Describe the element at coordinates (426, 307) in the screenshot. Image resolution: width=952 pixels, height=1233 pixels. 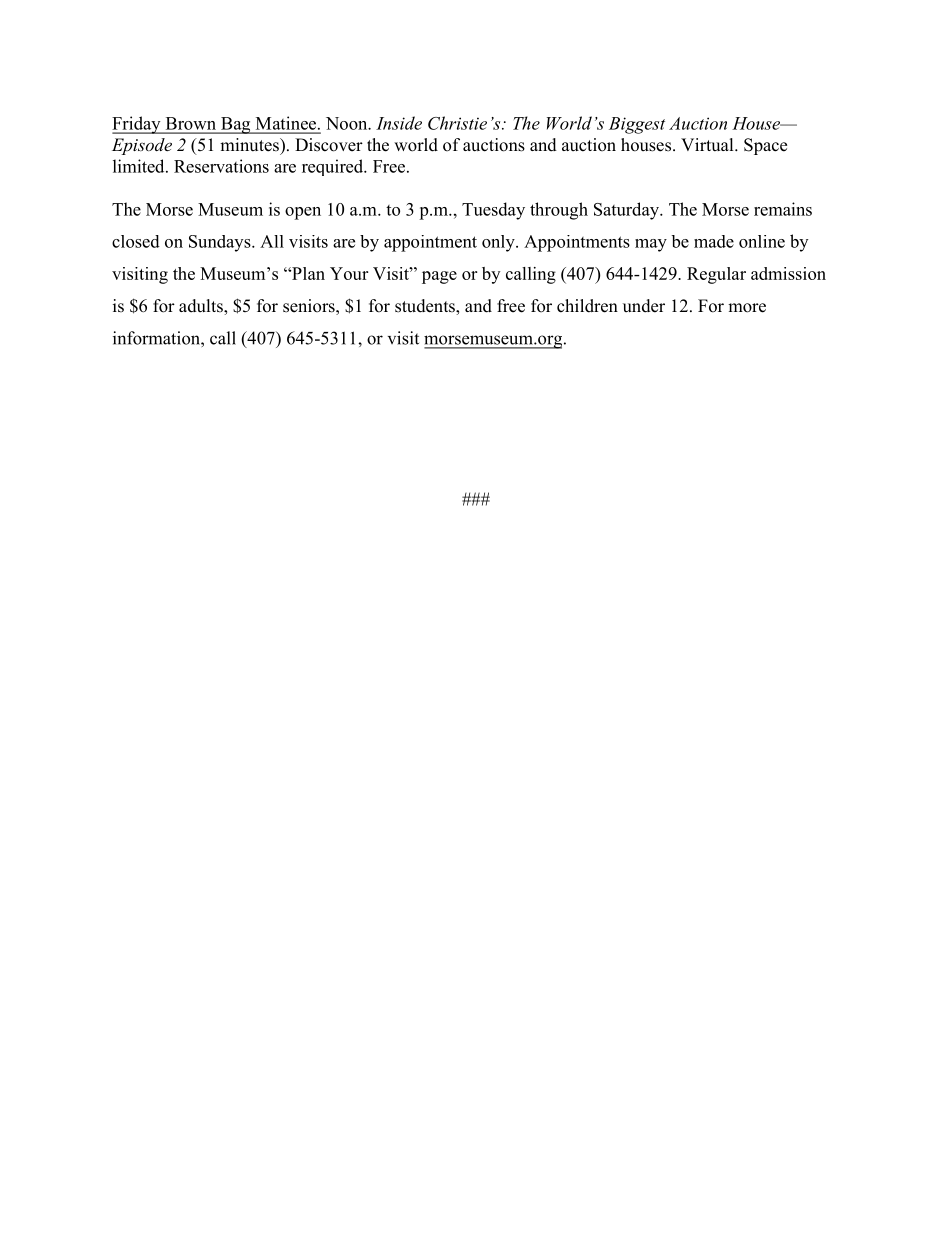
I see `students` at that location.
